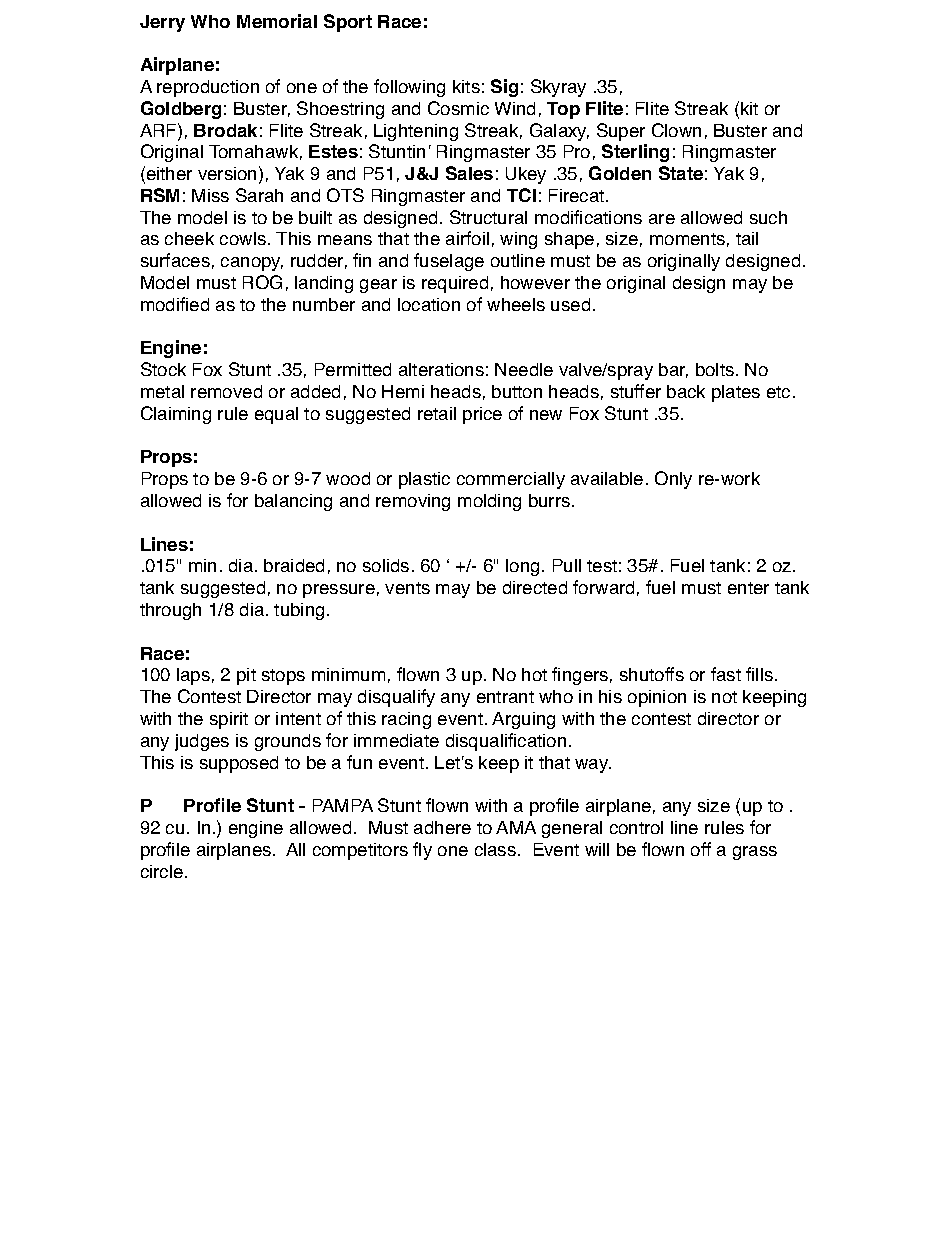  Describe the element at coordinates (662, 219) in the screenshot. I see `are` at that location.
